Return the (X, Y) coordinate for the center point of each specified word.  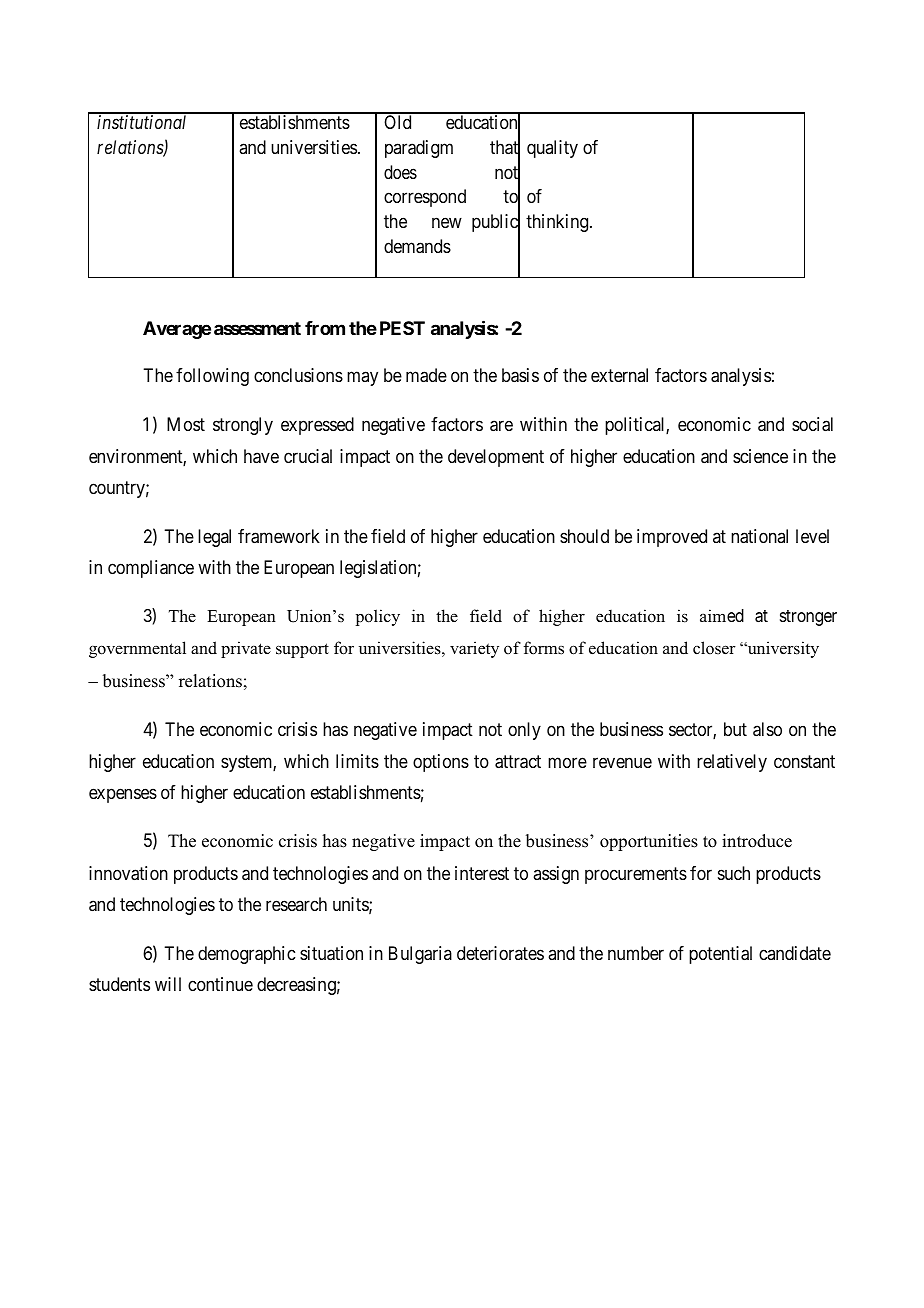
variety (474, 649)
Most (186, 424)
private (246, 649)
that (505, 148)
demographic (246, 955)
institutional (141, 122)
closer (714, 648)
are (501, 426)
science (760, 456)
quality (552, 149)
